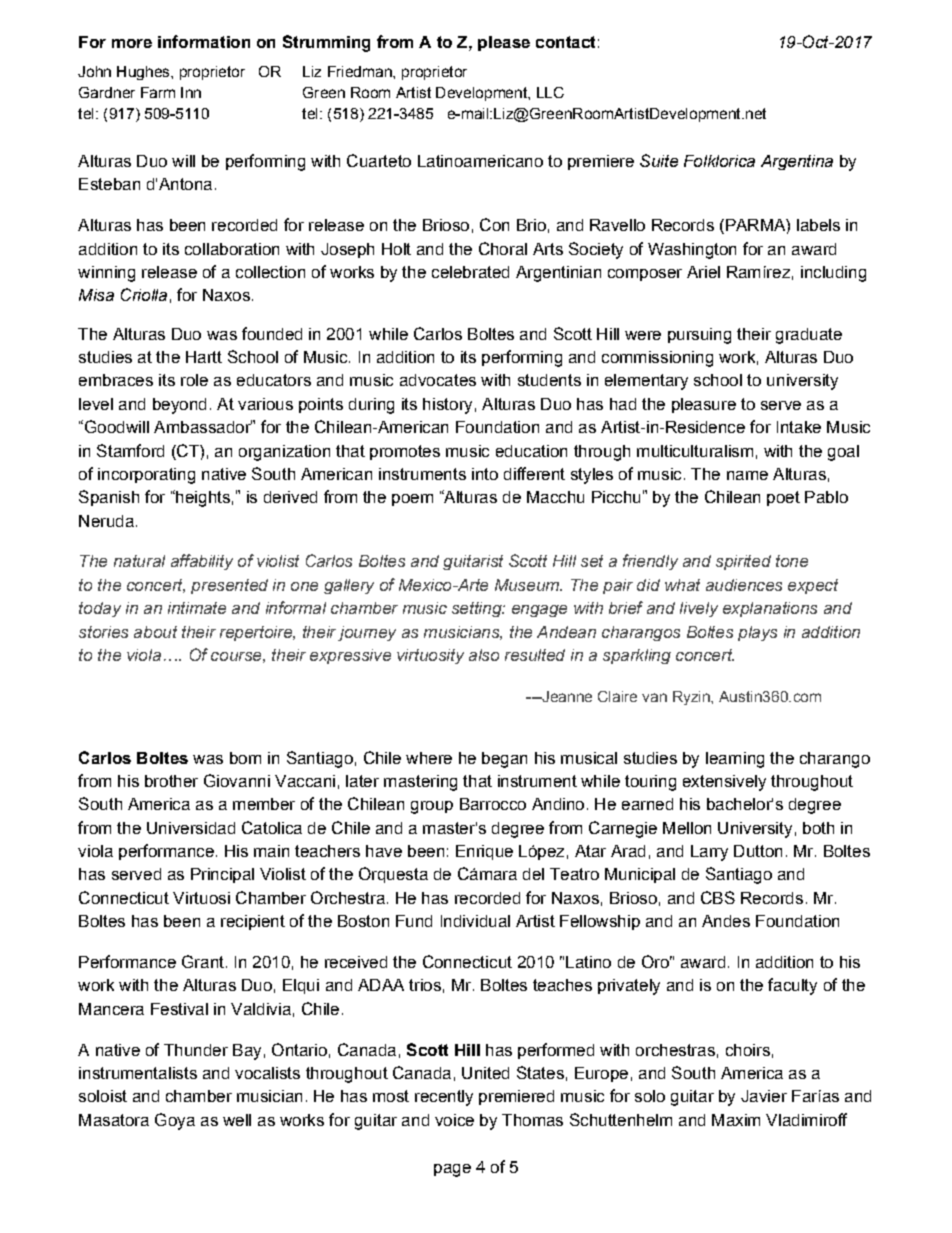 The image size is (952, 1233). I want to click on Goya, so click(175, 1121).
